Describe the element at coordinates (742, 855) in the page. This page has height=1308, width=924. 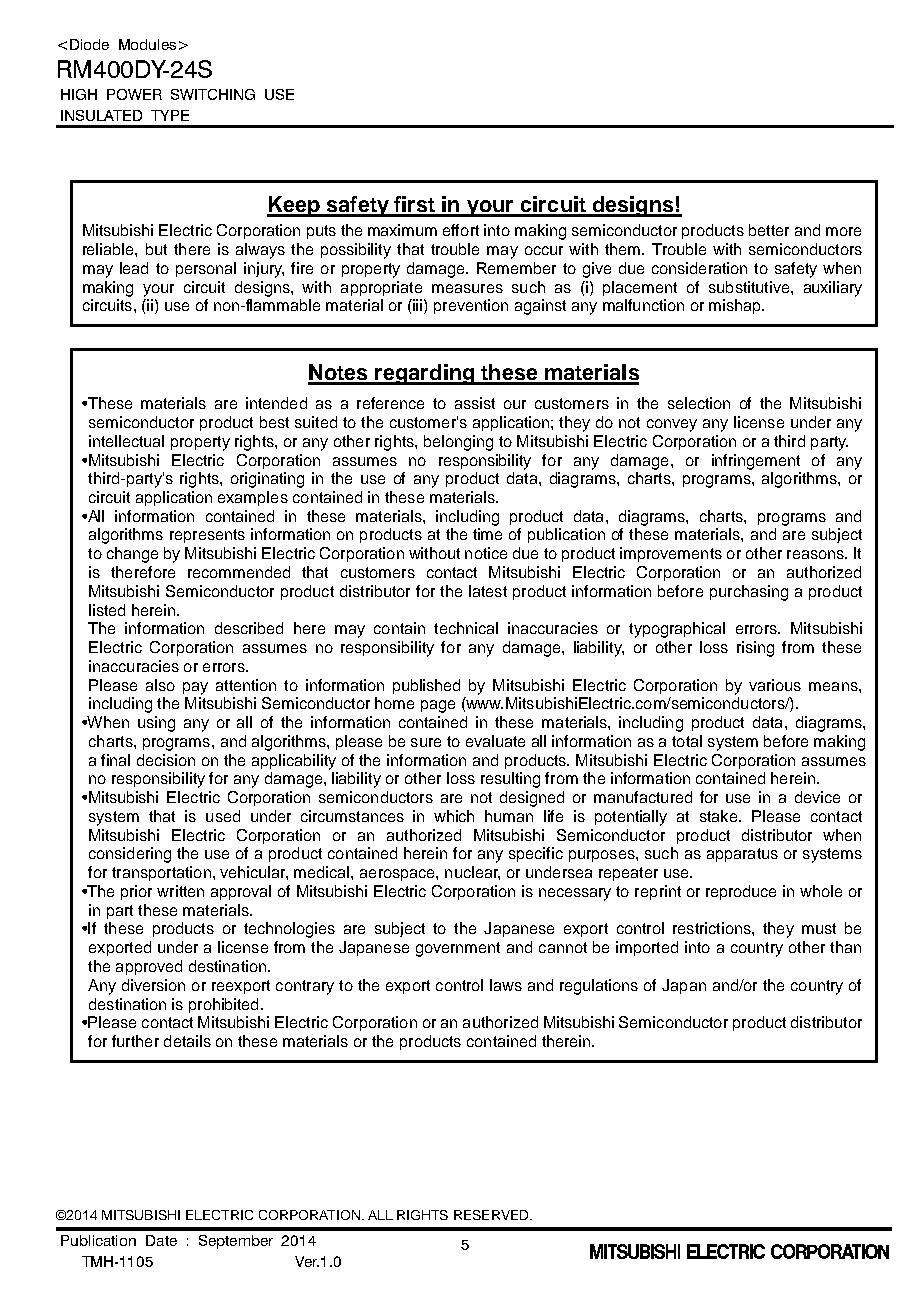
I see `apparatus` at that location.
